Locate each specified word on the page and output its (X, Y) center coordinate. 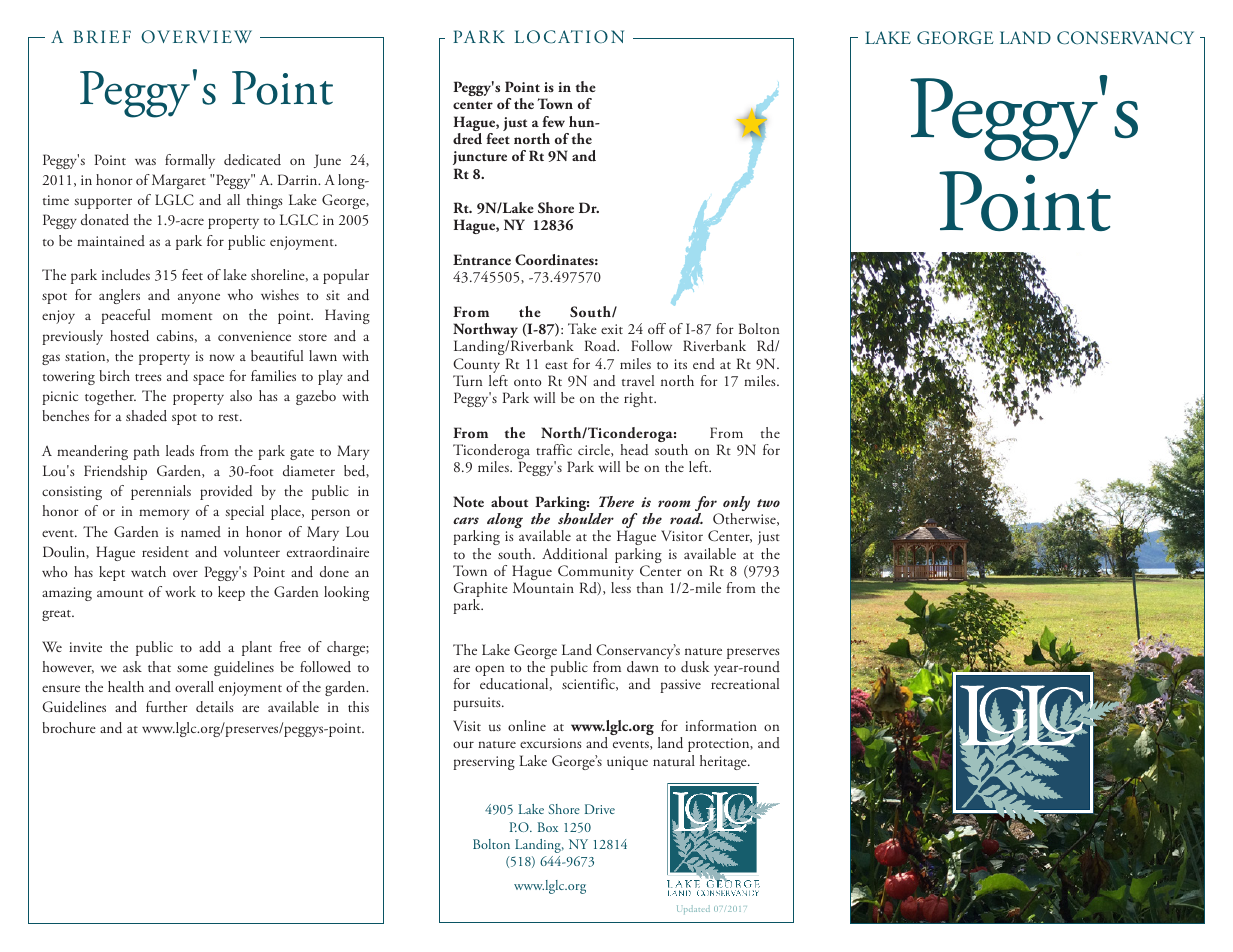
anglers (119, 296)
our (463, 745)
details (215, 707)
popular (346, 276)
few (553, 121)
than (650, 587)
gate (302, 454)
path (146, 452)
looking (346, 593)
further (167, 706)
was (145, 161)
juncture (480, 158)
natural (674, 761)
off (657, 328)
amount (120, 594)
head (634, 450)
